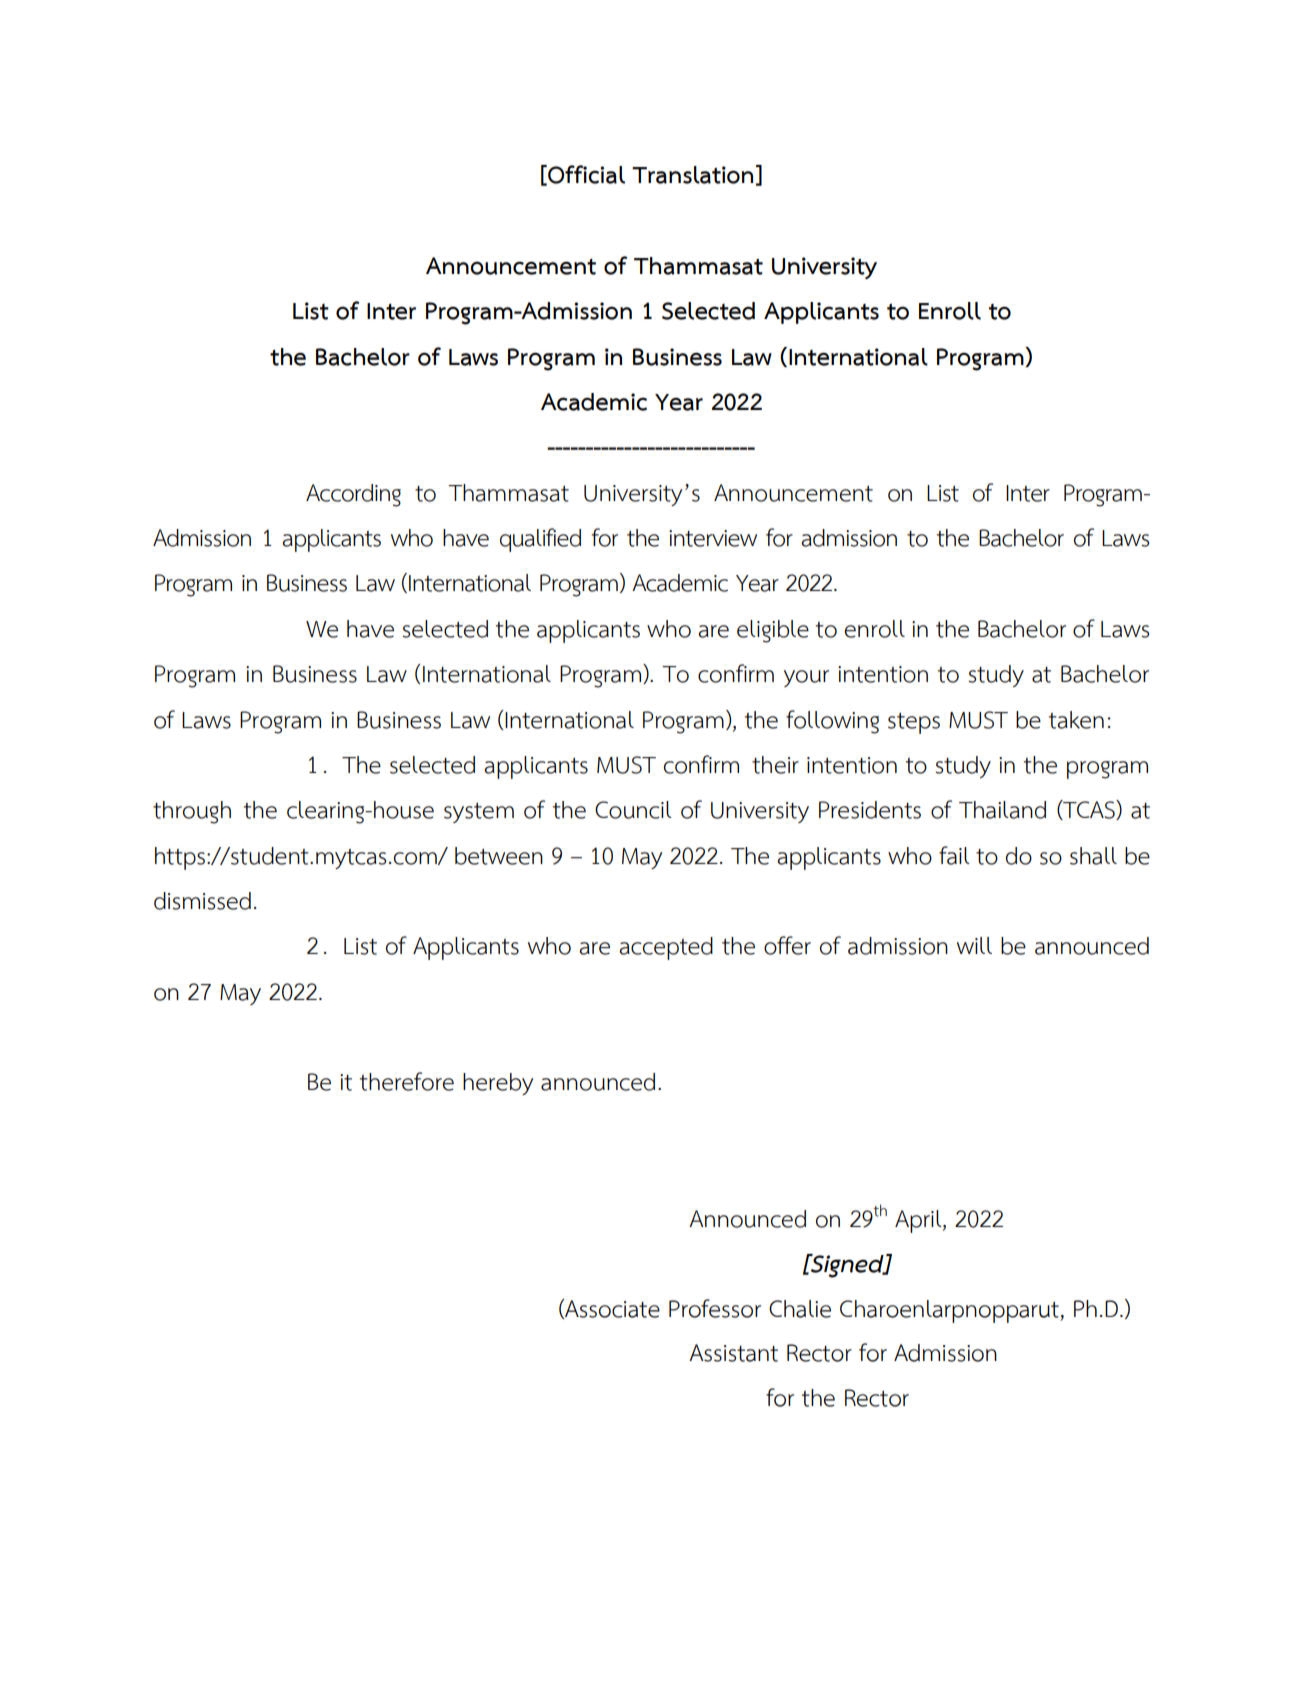 The height and width of the screenshot is (1687, 1303). What do you see at coordinates (540, 540) in the screenshot?
I see `qualified` at bounding box center [540, 540].
